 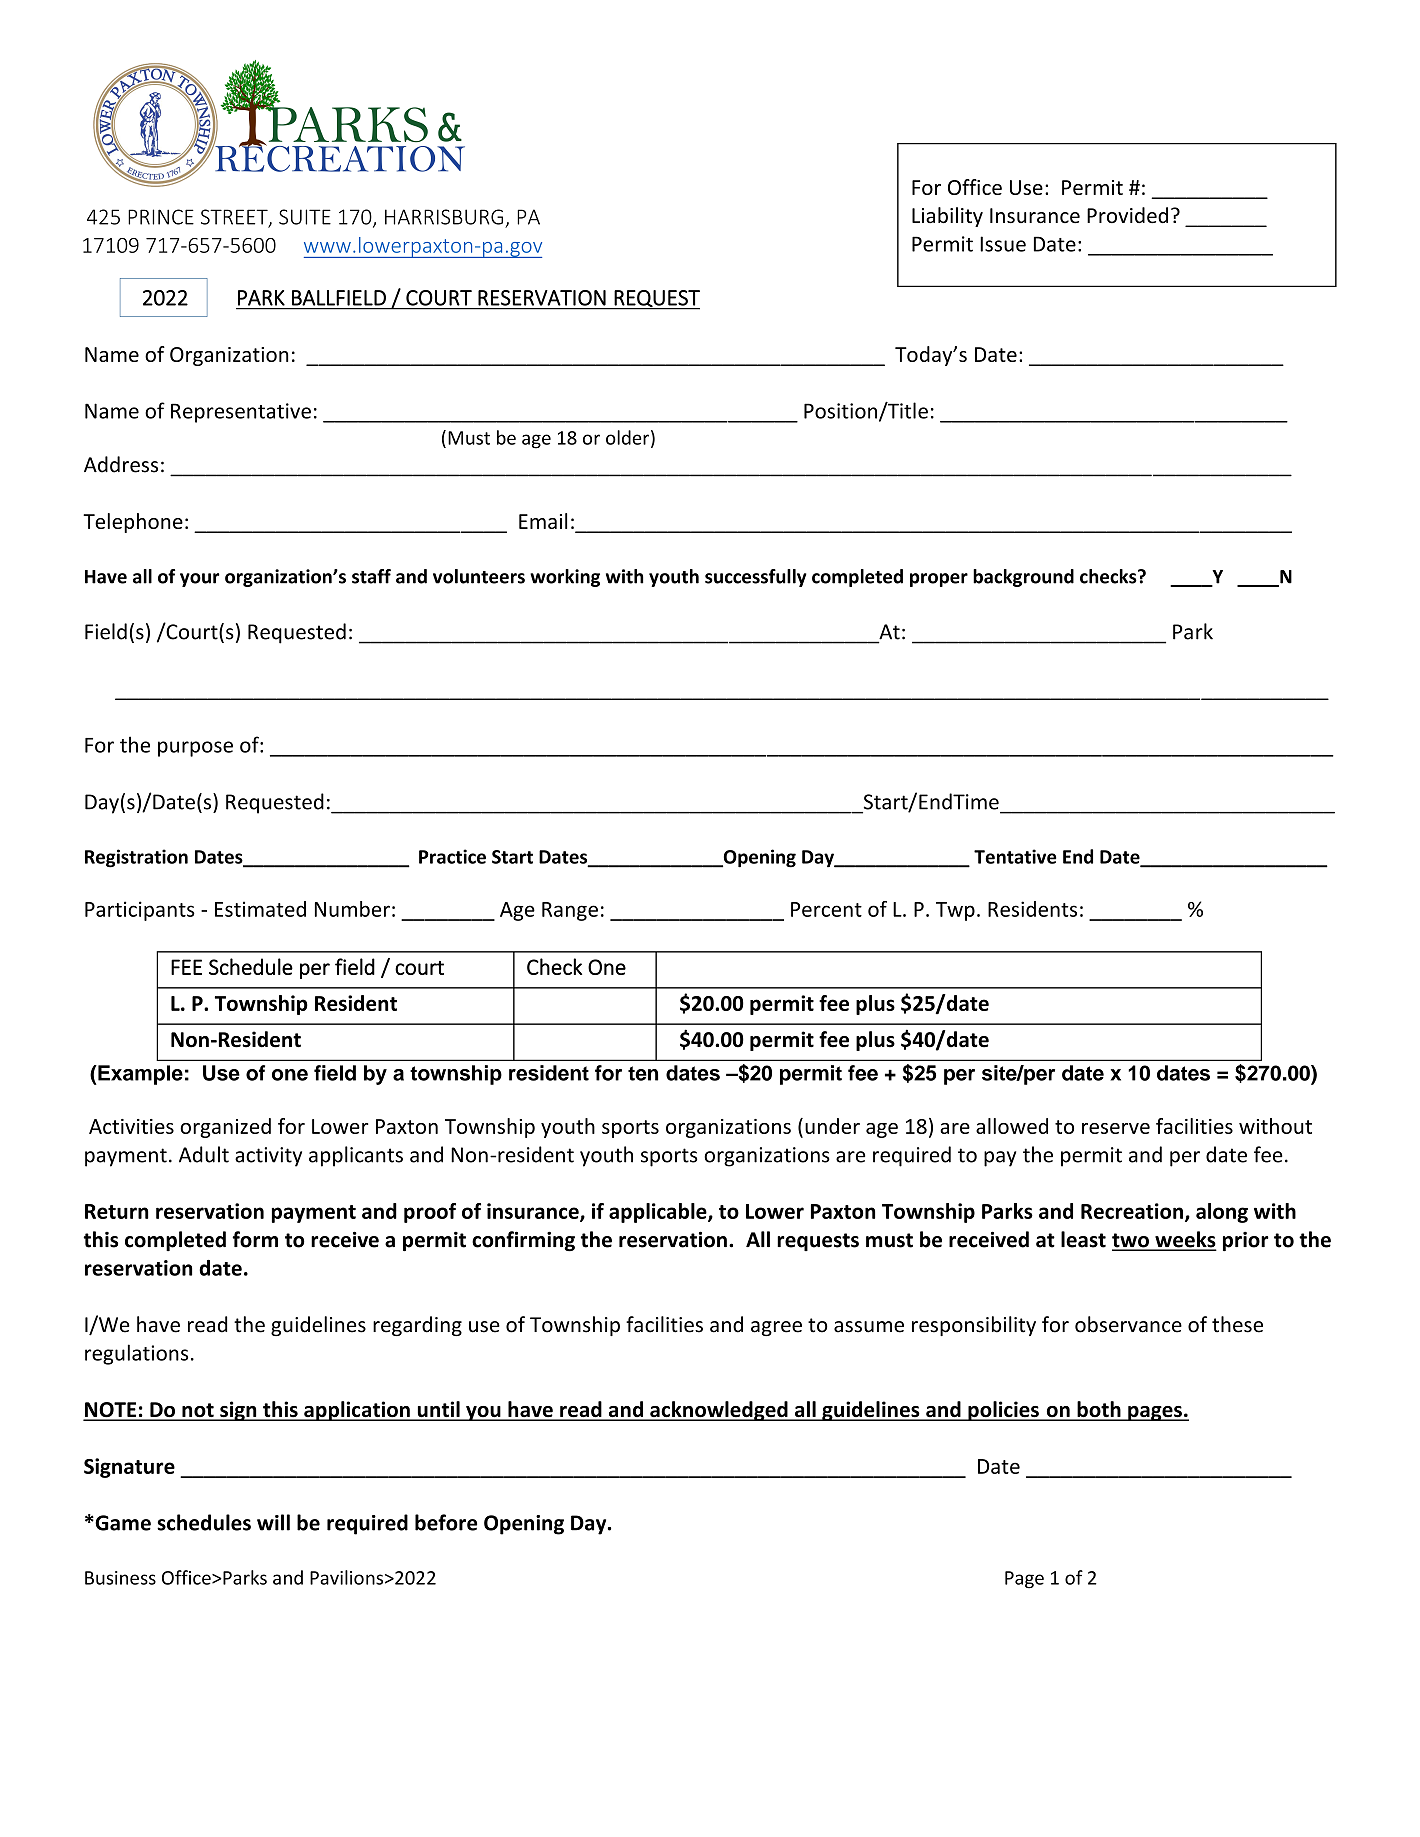 I want to click on HARRISBURG, so click(x=444, y=217).
